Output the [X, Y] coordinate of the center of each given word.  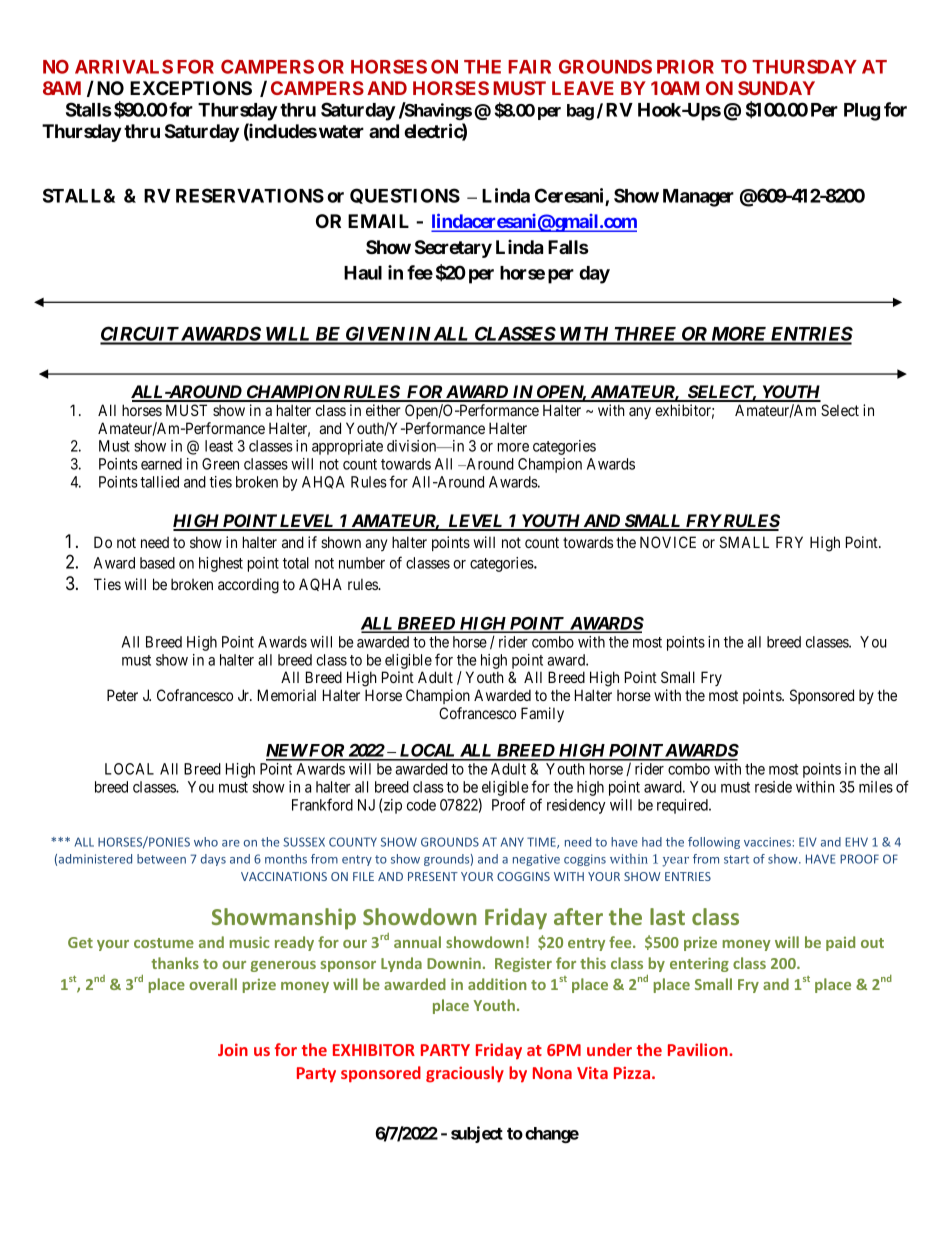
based [157, 563]
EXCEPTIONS [191, 88]
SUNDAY [776, 88]
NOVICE [668, 542]
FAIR [529, 67]
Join [233, 1049]
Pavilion [699, 1049]
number [362, 563]
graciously [465, 1074]
